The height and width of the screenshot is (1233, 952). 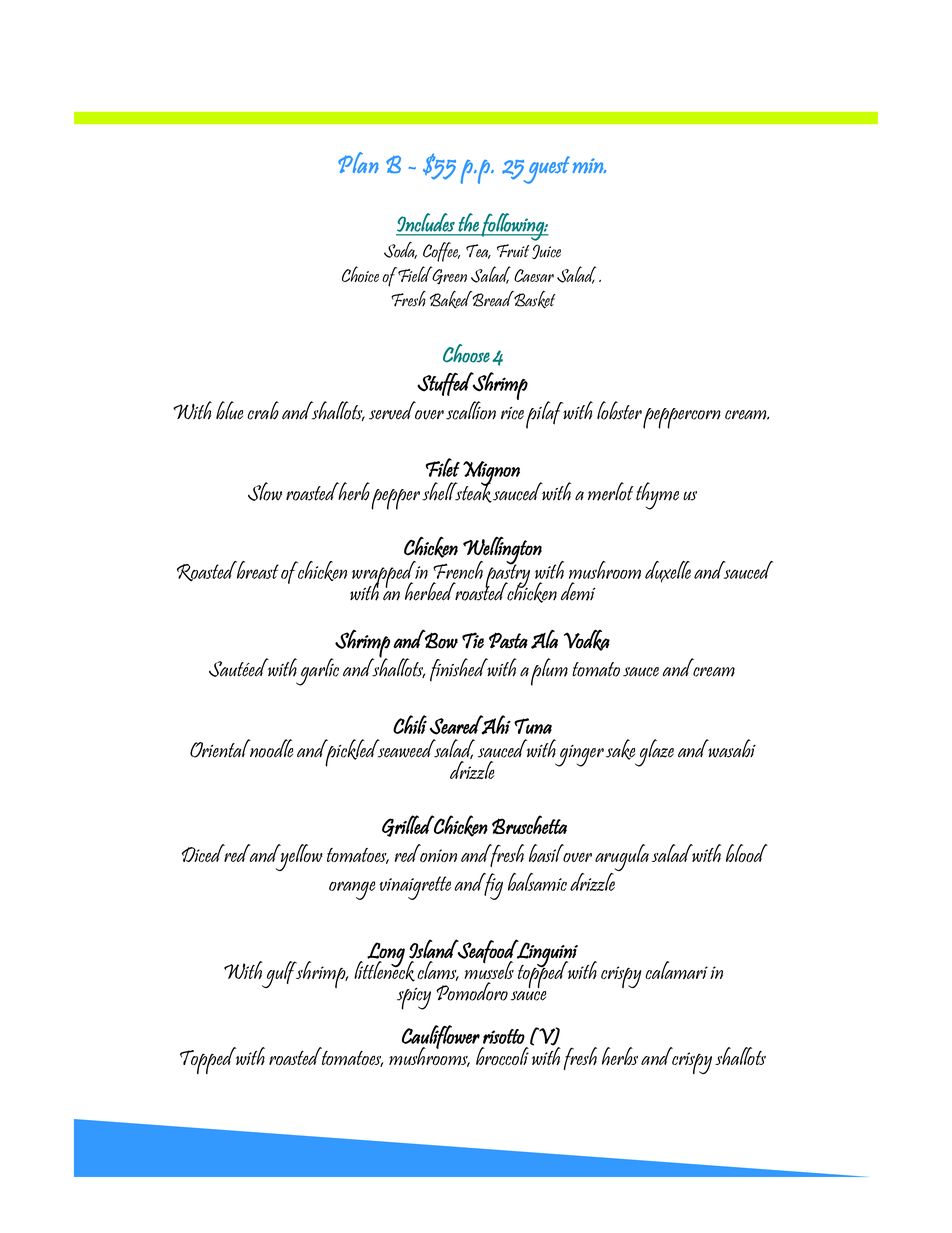 What do you see at coordinates (265, 491) in the screenshot?
I see `Slow` at bounding box center [265, 491].
